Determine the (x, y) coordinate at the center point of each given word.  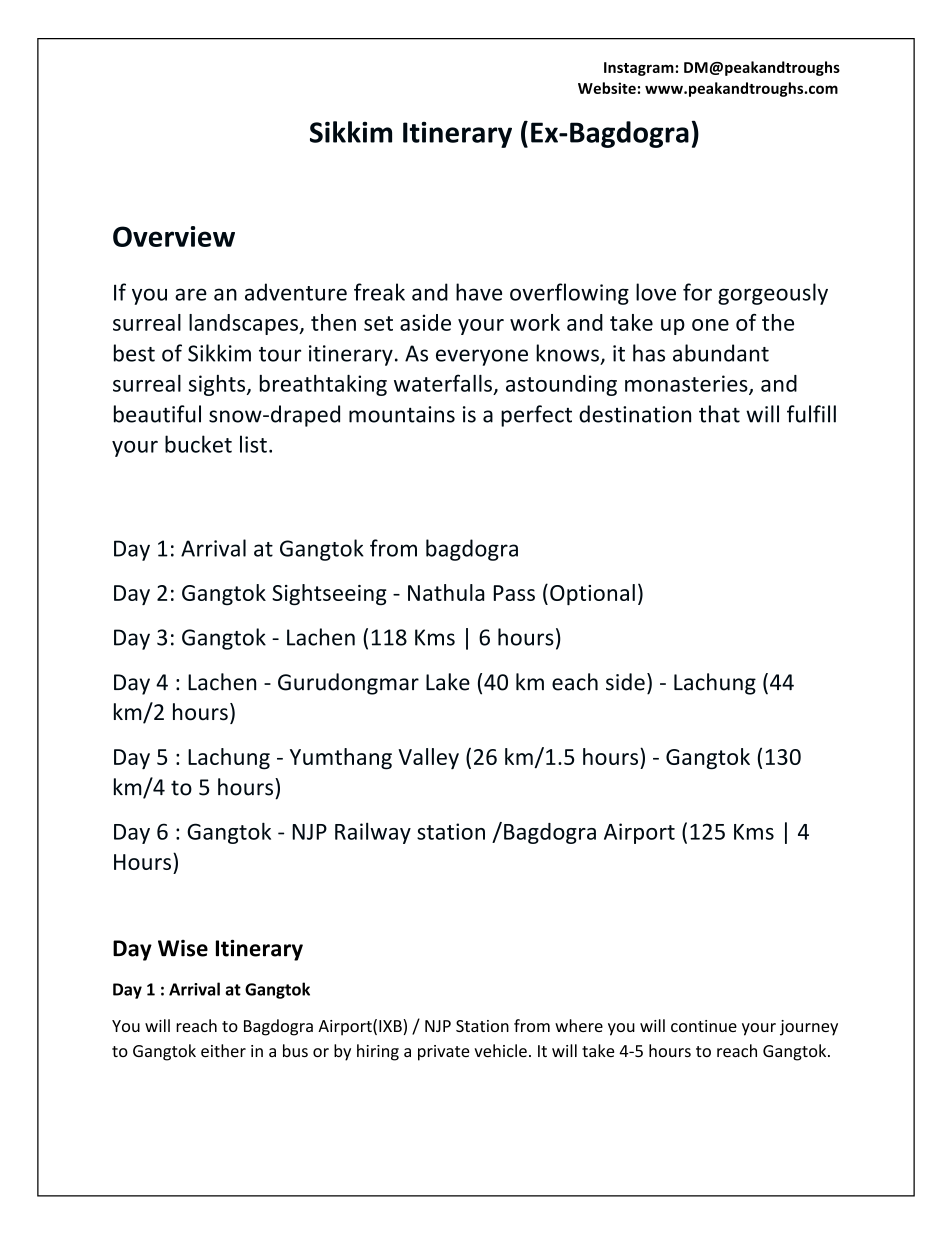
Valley (428, 759)
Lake (448, 682)
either (223, 1050)
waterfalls (443, 383)
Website (607, 88)
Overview (174, 236)
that (719, 414)
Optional (592, 594)
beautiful (157, 414)
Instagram (639, 69)
